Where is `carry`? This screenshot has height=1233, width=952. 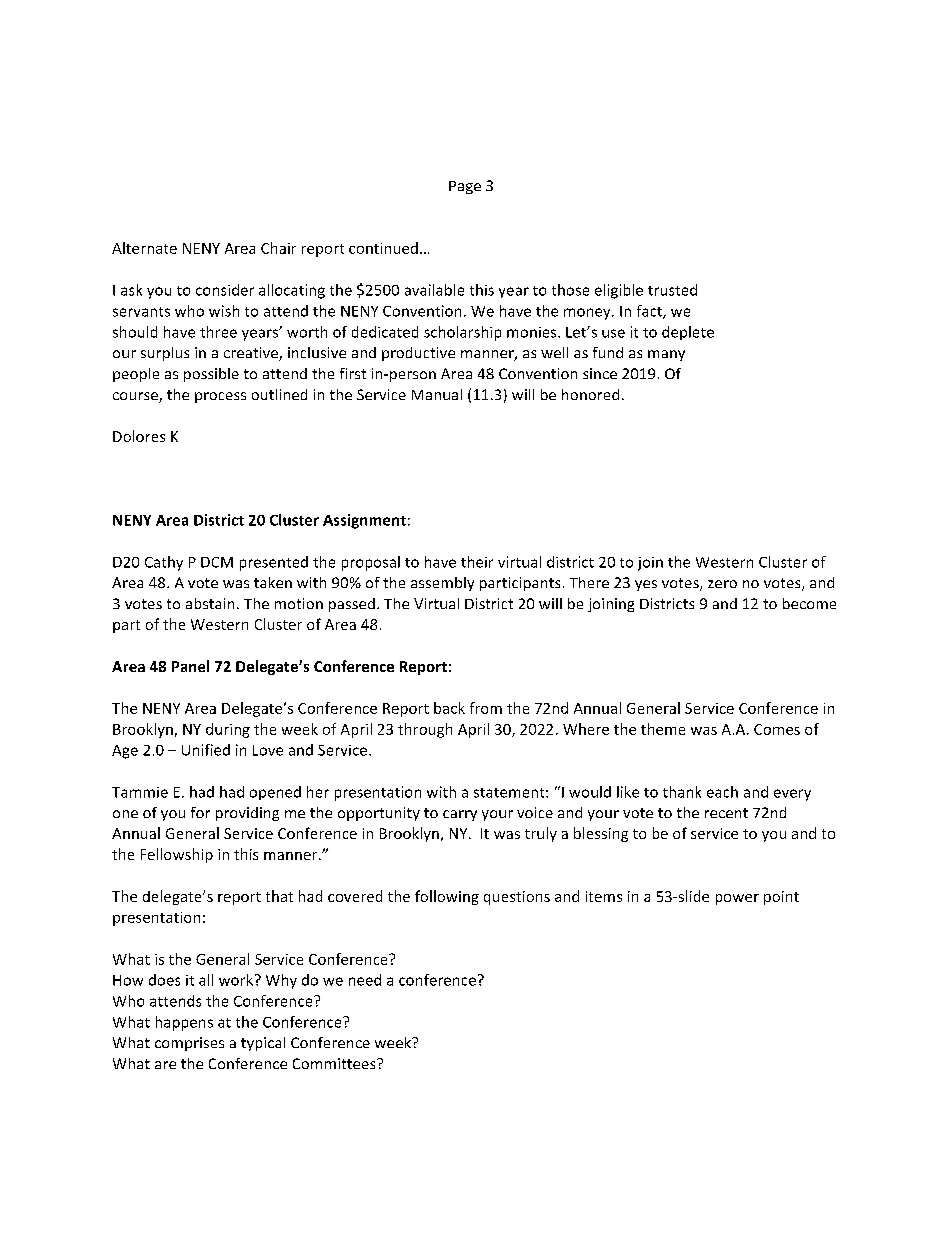 carry is located at coordinates (460, 815).
